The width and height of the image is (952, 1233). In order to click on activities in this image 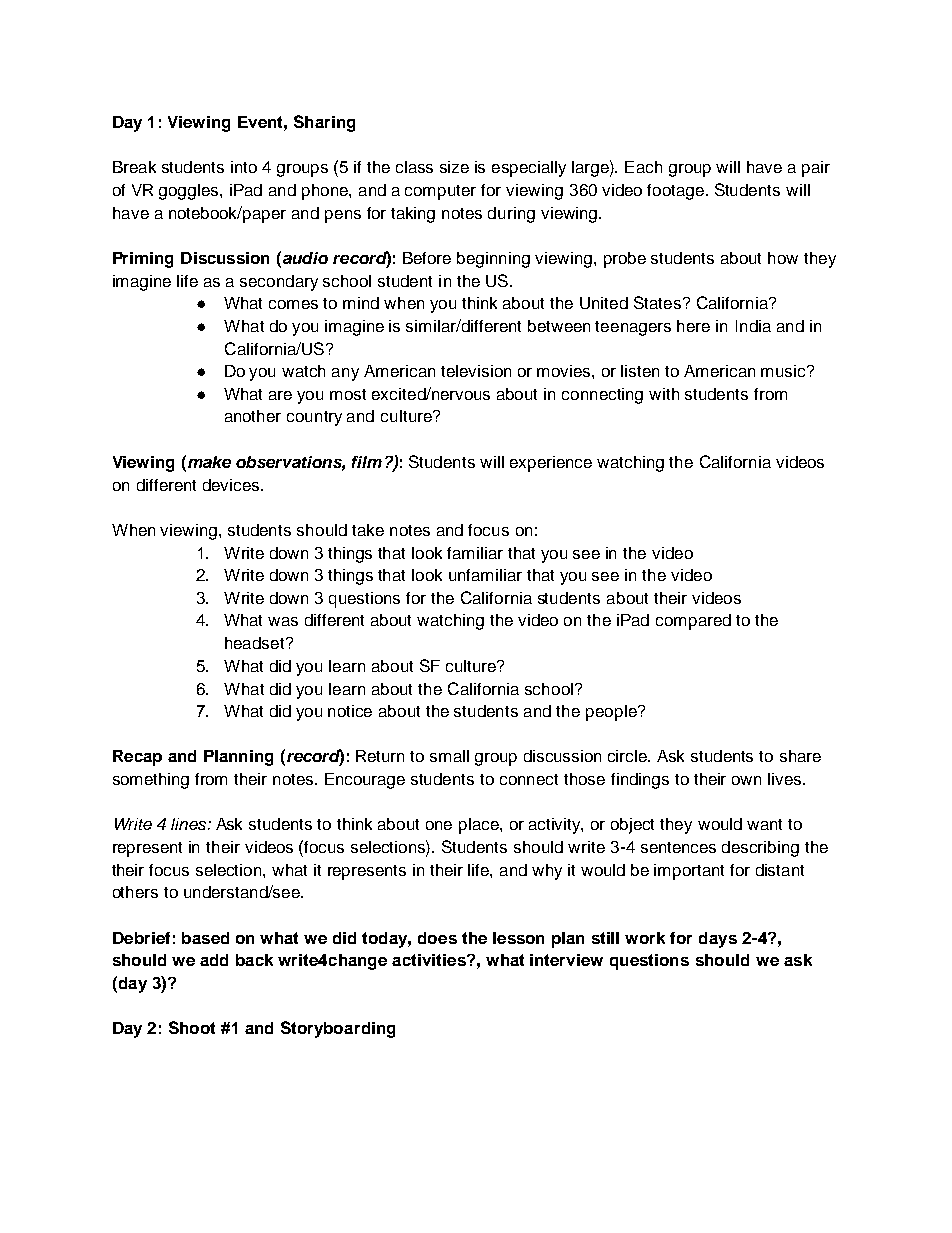, I will do `click(430, 960)`.
